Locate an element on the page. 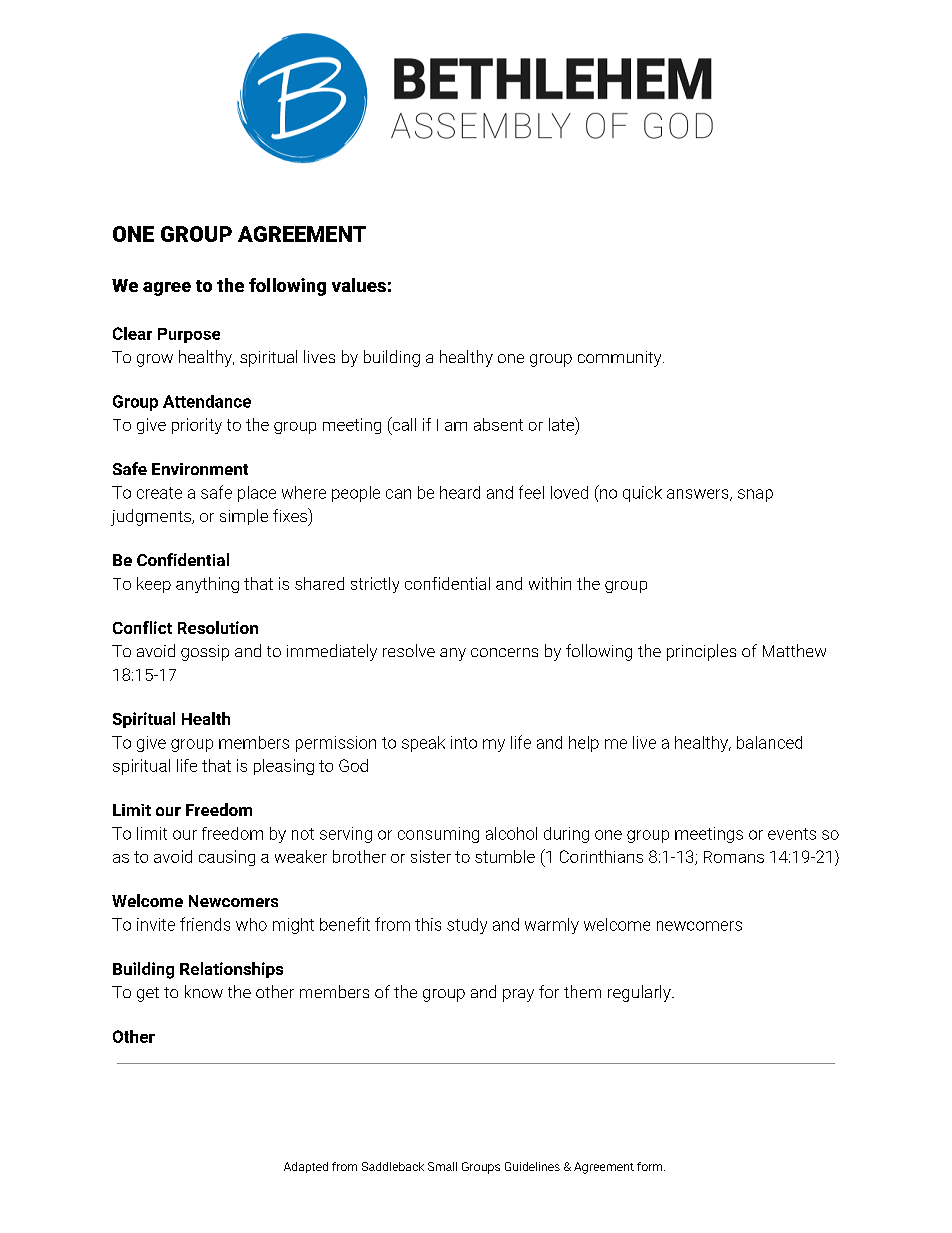 This page has width=952, height=1233. community is located at coordinates (621, 359).
